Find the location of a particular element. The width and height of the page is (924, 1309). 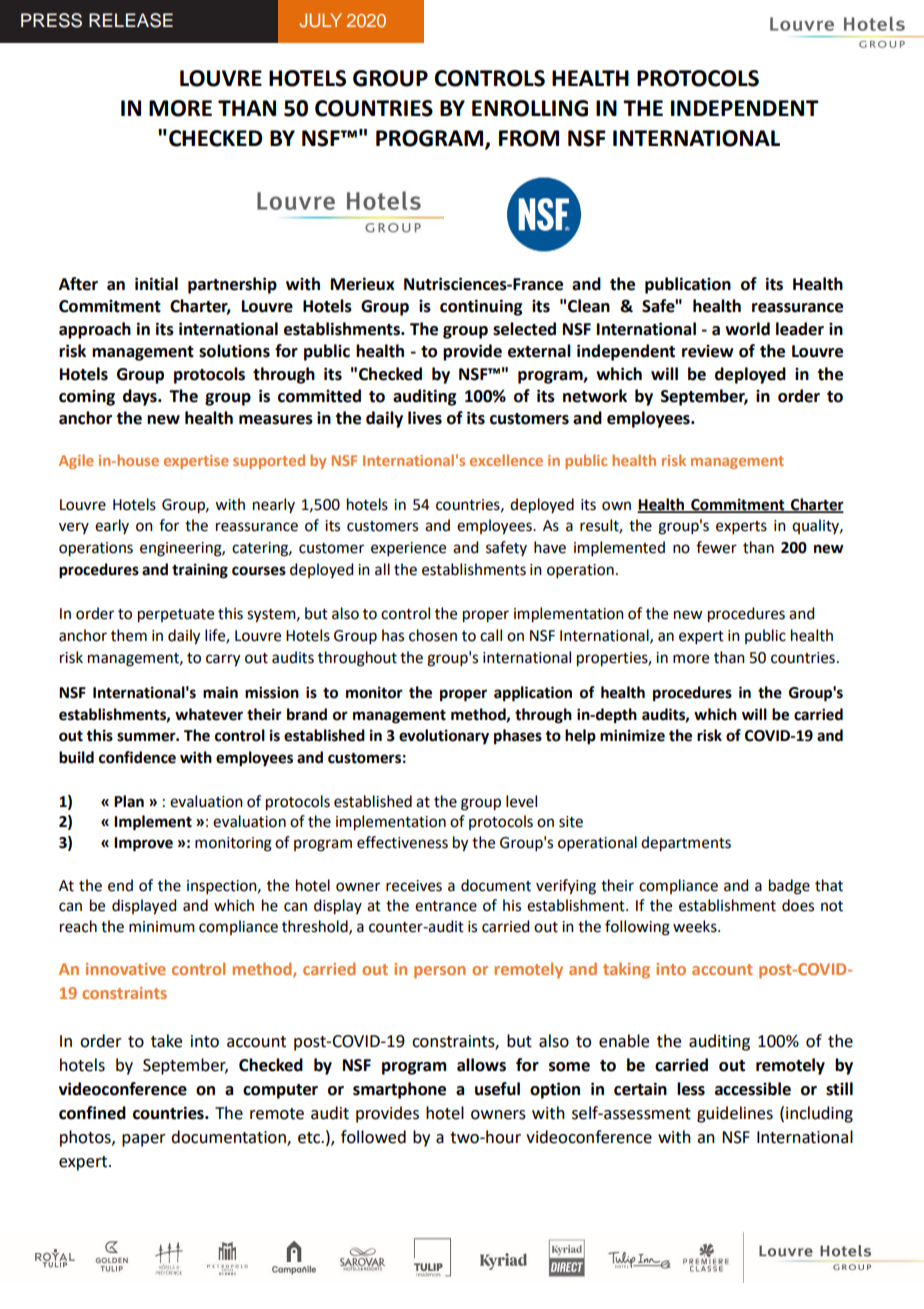

FROM is located at coordinates (529, 138).
